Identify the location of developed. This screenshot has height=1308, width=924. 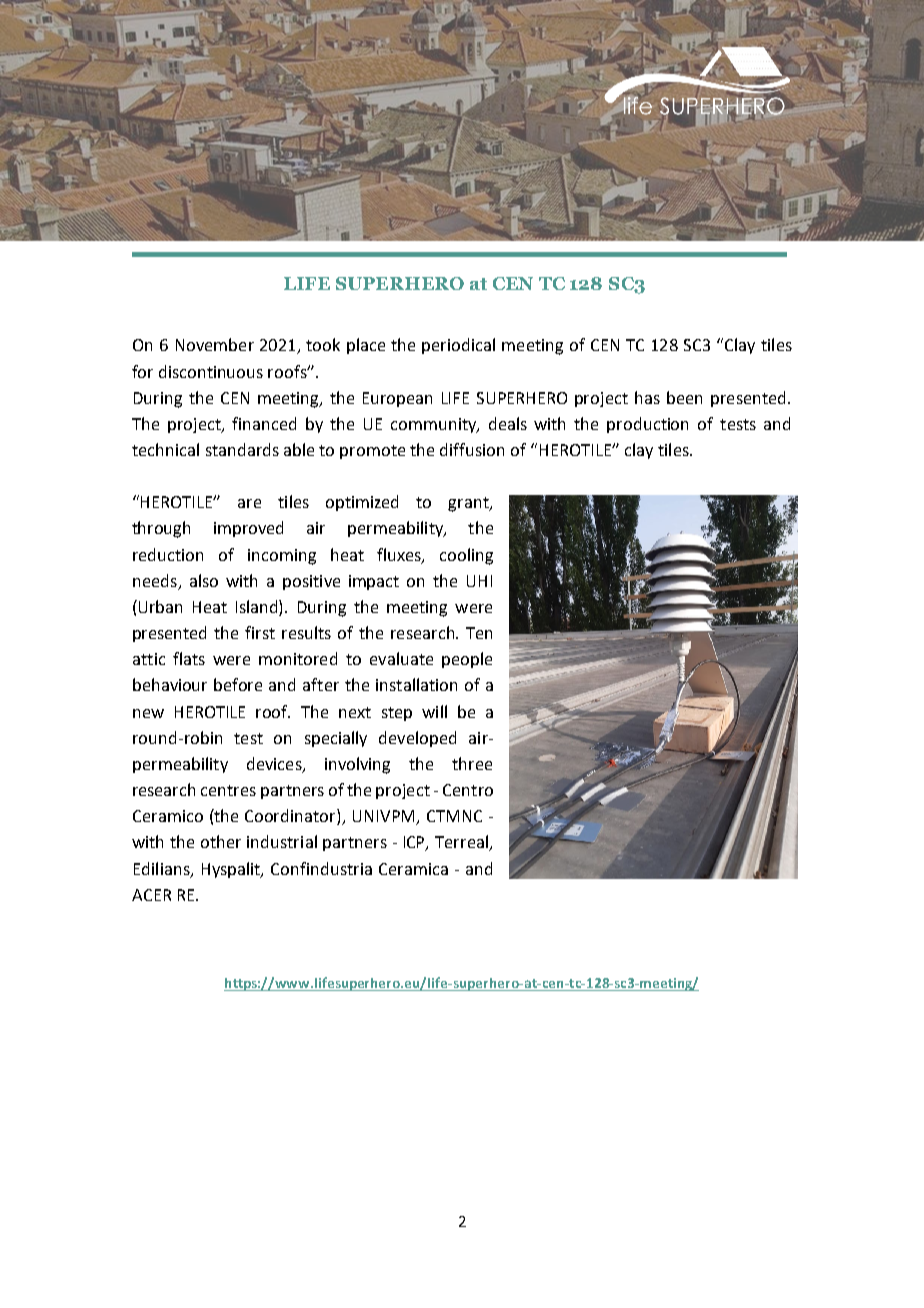
(417, 739).
